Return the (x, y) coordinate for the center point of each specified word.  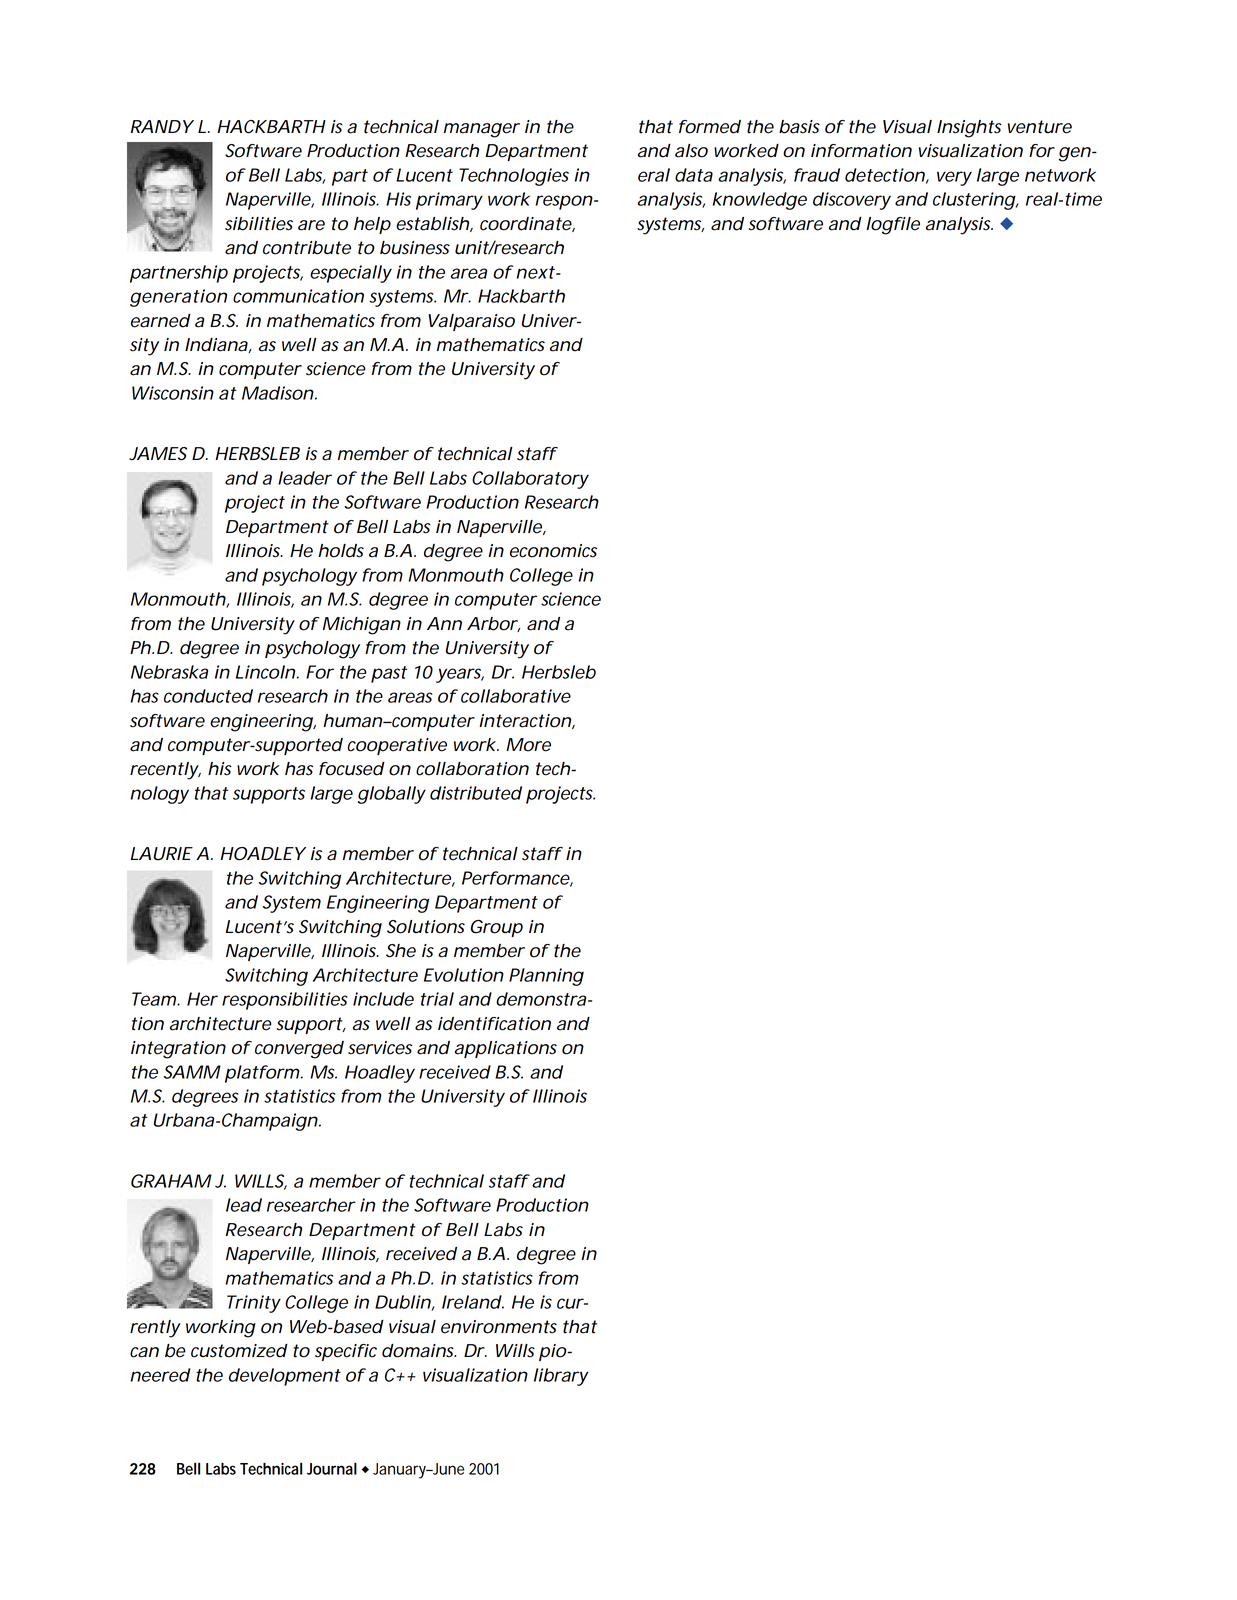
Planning (546, 977)
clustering (974, 201)
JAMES (158, 454)
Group (497, 928)
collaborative (516, 696)
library (561, 1377)
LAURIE (161, 854)
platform (262, 1074)
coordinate (526, 224)
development (285, 1377)
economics (553, 551)
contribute (307, 248)
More (528, 745)
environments (499, 1327)
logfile (893, 226)
